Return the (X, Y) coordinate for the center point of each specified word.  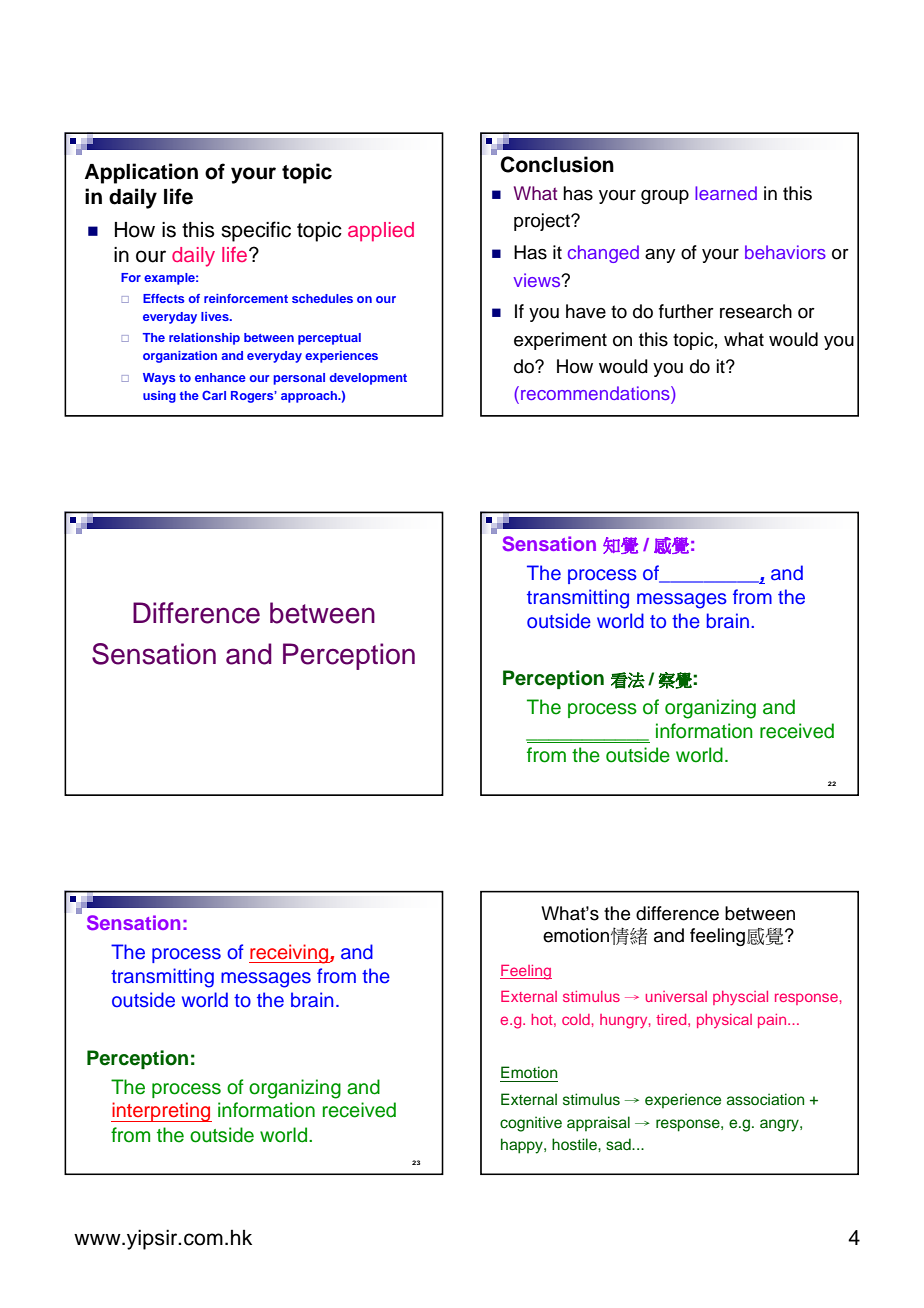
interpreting (161, 1112)
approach (310, 397)
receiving (290, 954)
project (543, 222)
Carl (214, 395)
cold (576, 1019)
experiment (560, 341)
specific (256, 231)
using (159, 397)
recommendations (596, 393)
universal (676, 996)
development (368, 379)
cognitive (531, 1124)
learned (726, 193)
